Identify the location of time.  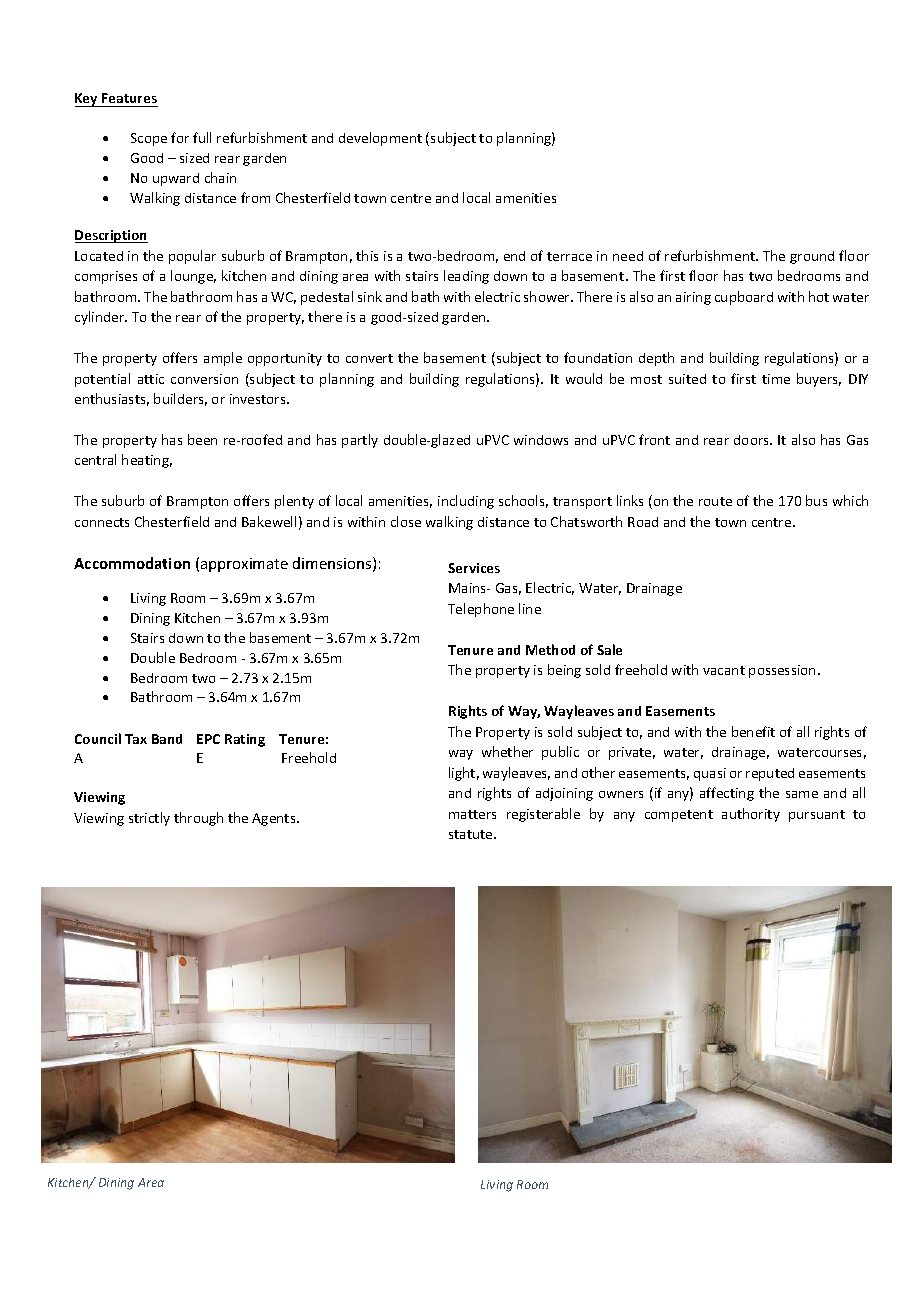
(776, 379).
